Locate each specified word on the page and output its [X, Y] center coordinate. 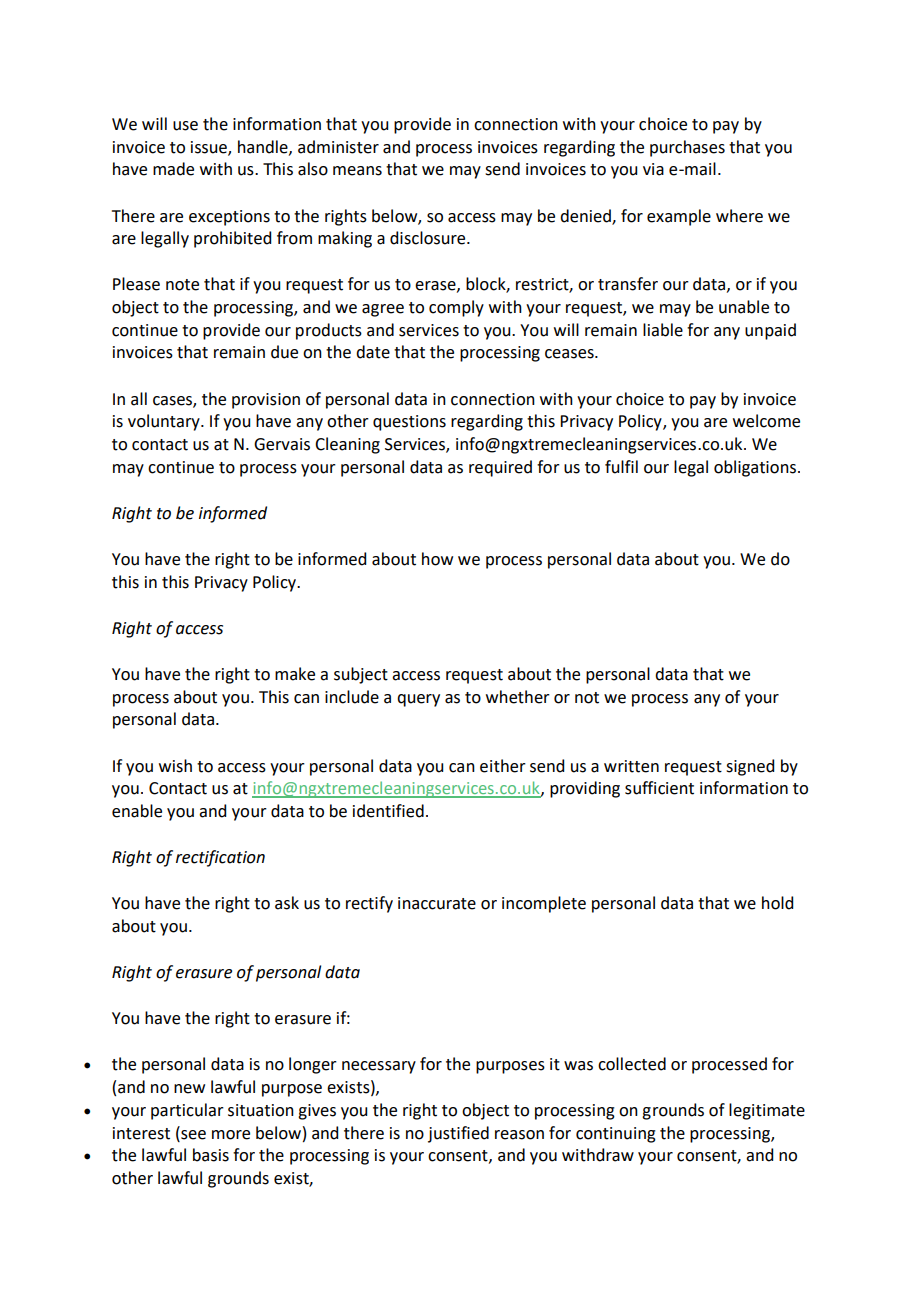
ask [287, 903]
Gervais [282, 444]
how [437, 559]
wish [175, 766]
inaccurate [437, 903]
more [231, 1135]
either [503, 766]
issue [210, 148]
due [284, 352]
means [357, 171]
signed [750, 767]
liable [663, 330]
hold [777, 903]
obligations [755, 468]
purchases [687, 148]
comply [456, 308]
